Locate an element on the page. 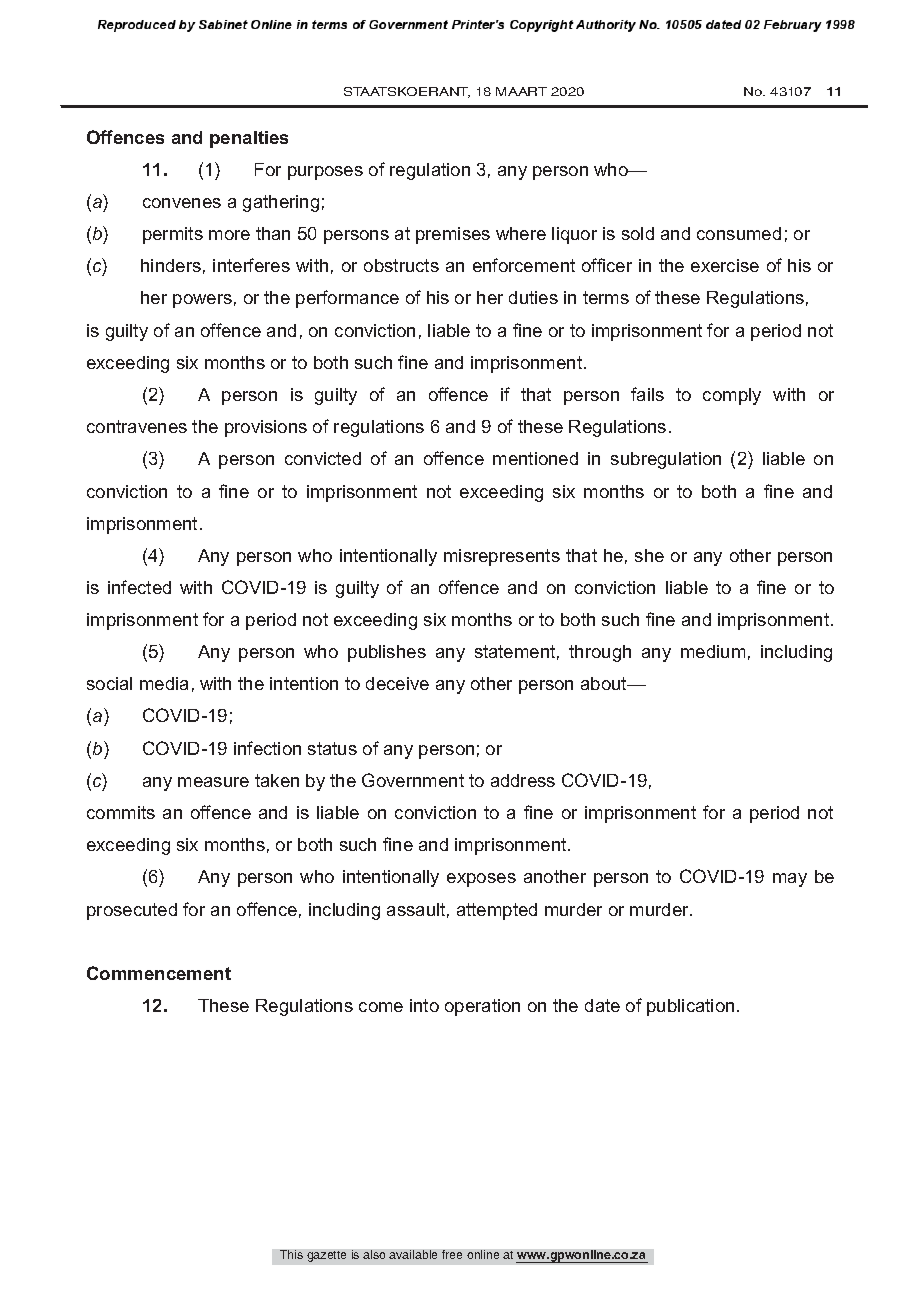 Image resolution: width=924 pixels, height=1308 pixels. convenes is located at coordinates (182, 203).
